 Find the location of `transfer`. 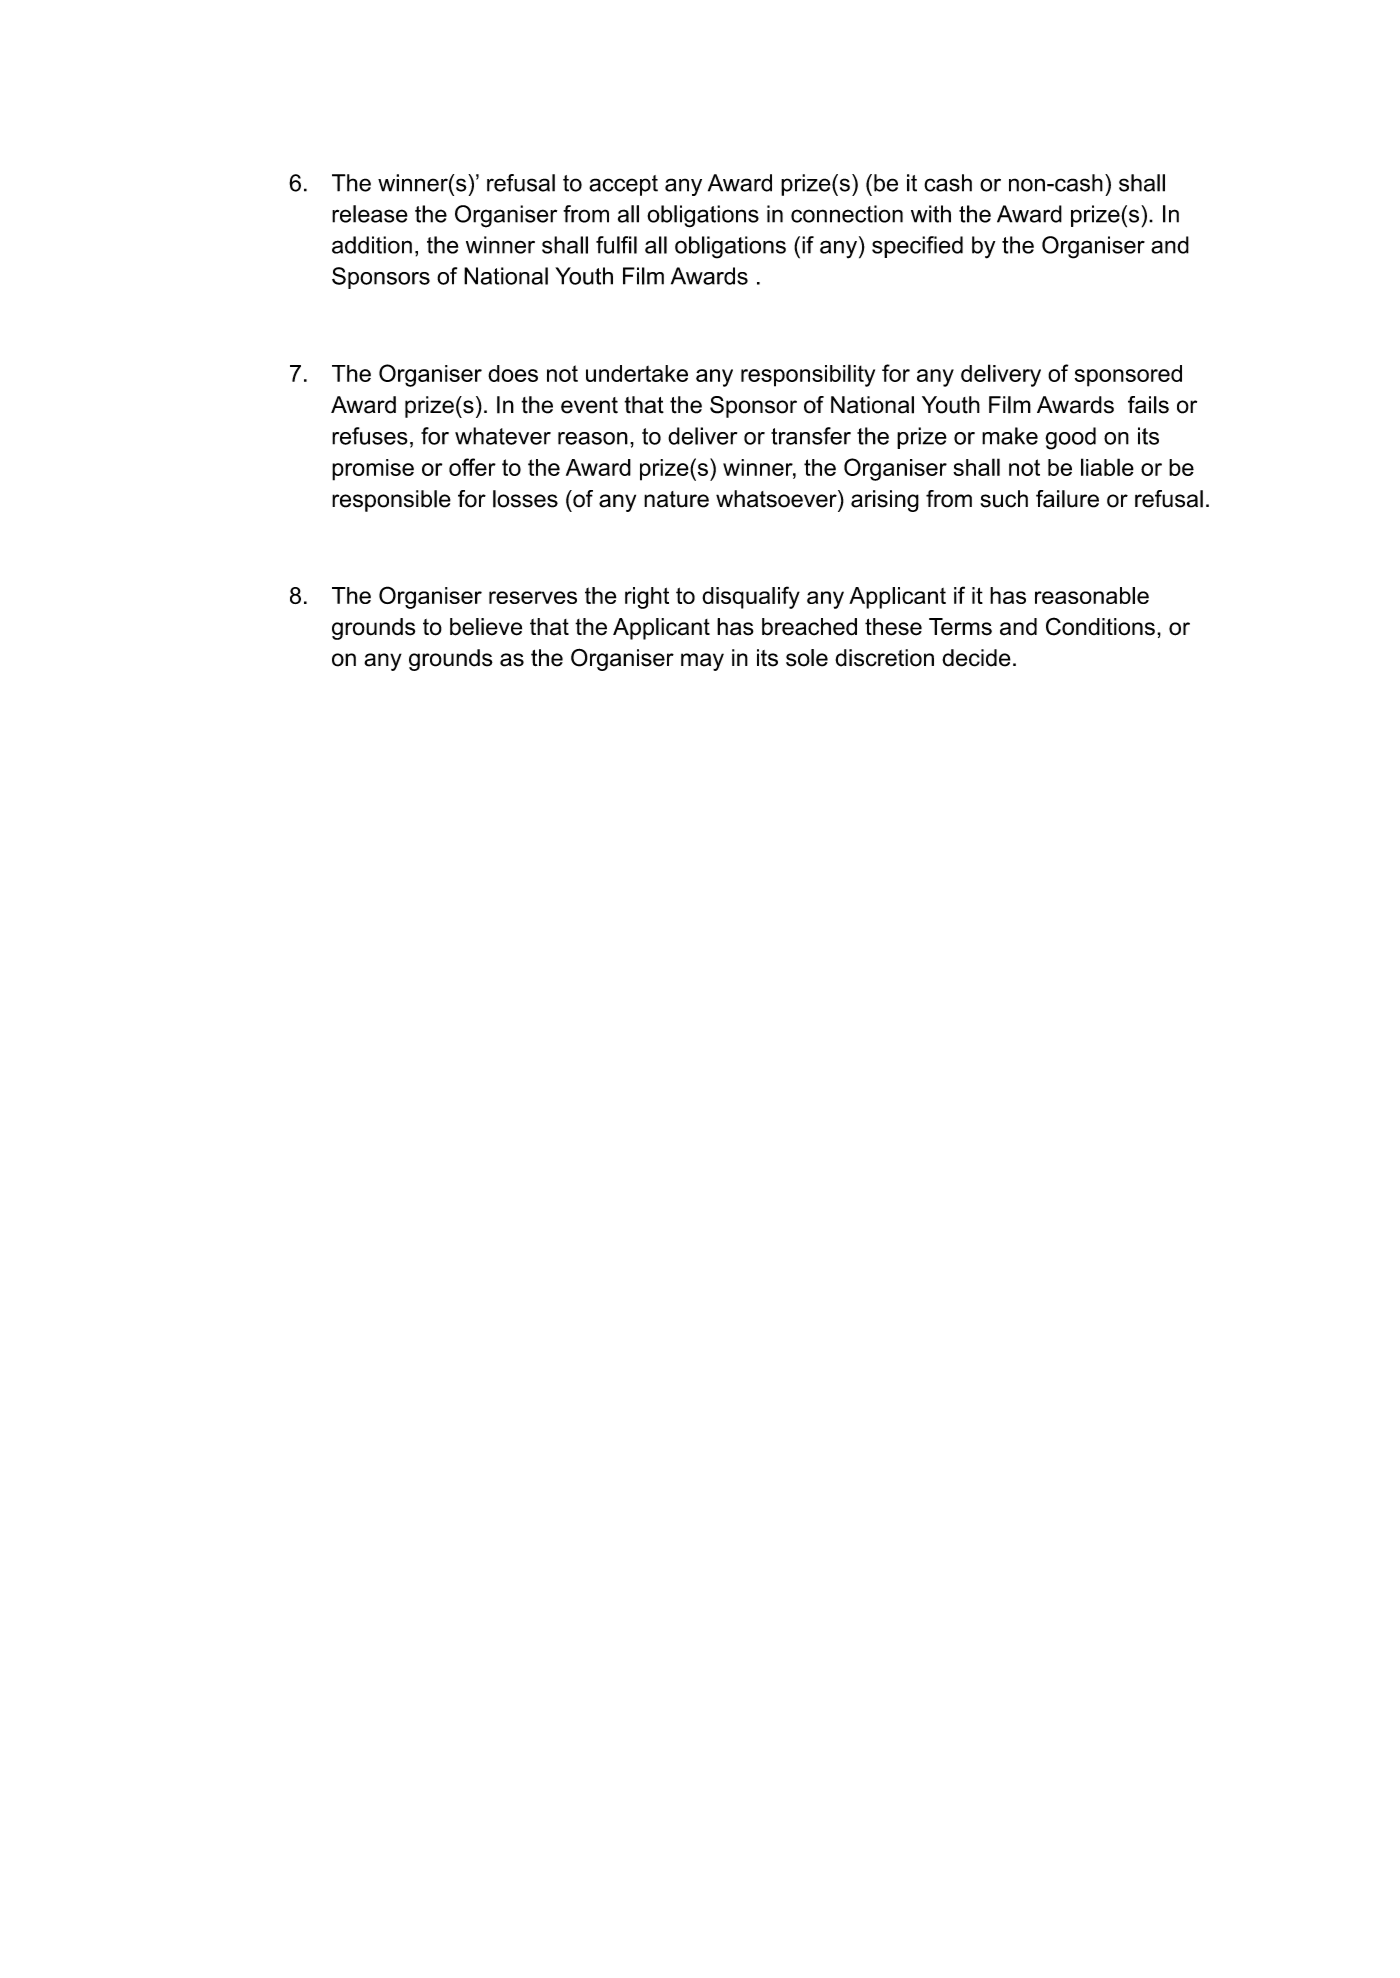

transfer is located at coordinates (811, 436).
